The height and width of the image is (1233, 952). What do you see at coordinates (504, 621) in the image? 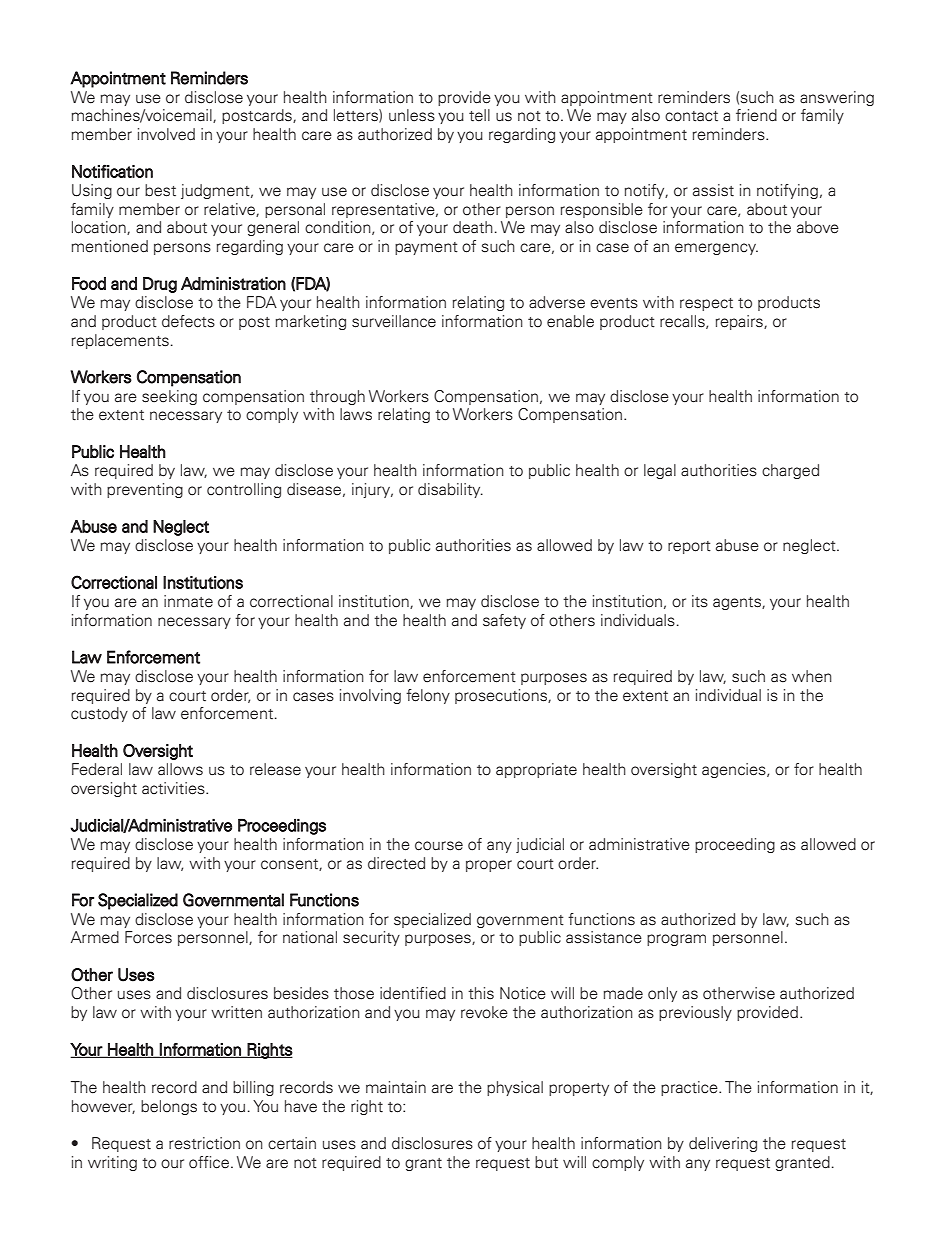
I see `safety` at bounding box center [504, 621].
